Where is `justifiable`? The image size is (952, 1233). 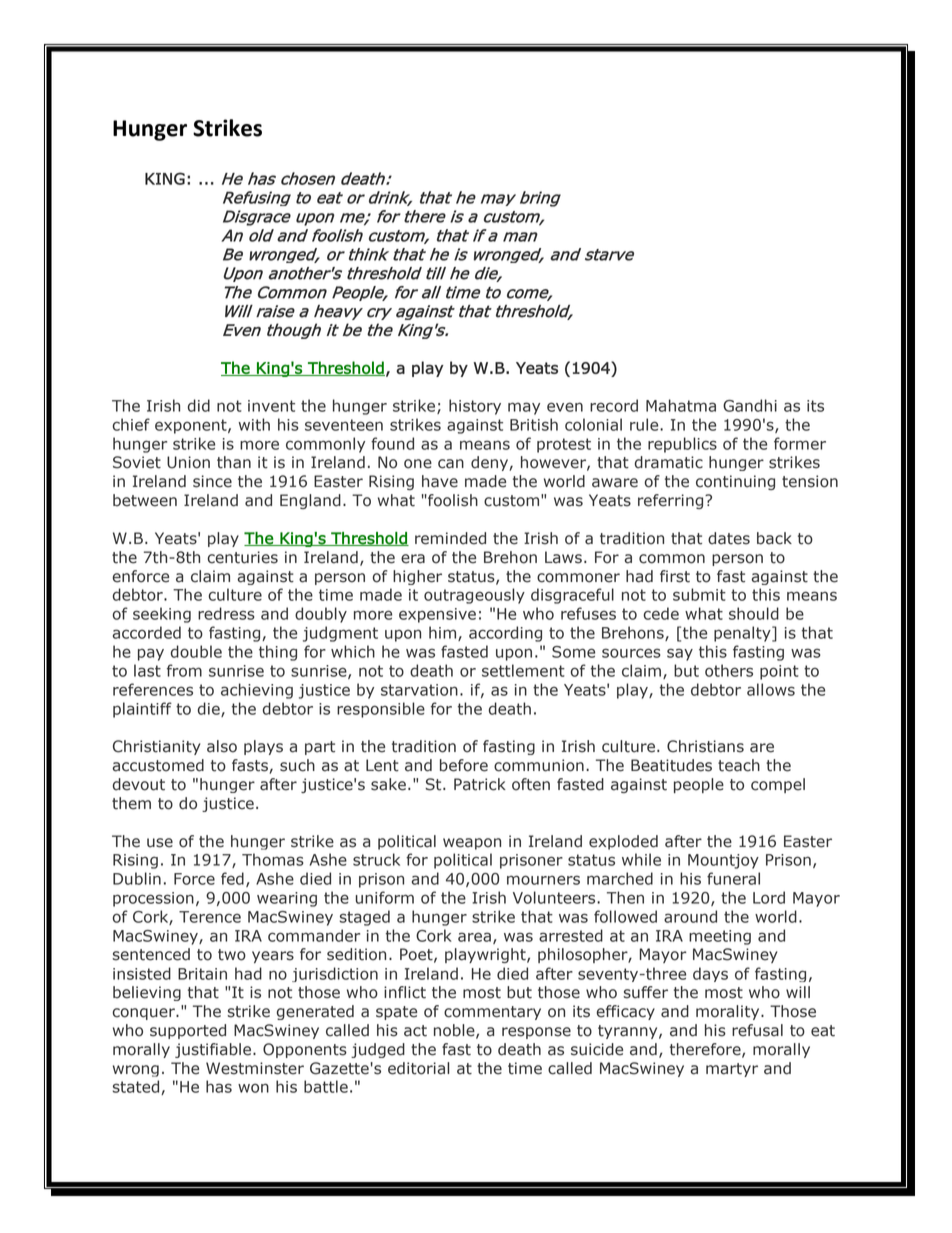 justifiable is located at coordinates (214, 1050).
